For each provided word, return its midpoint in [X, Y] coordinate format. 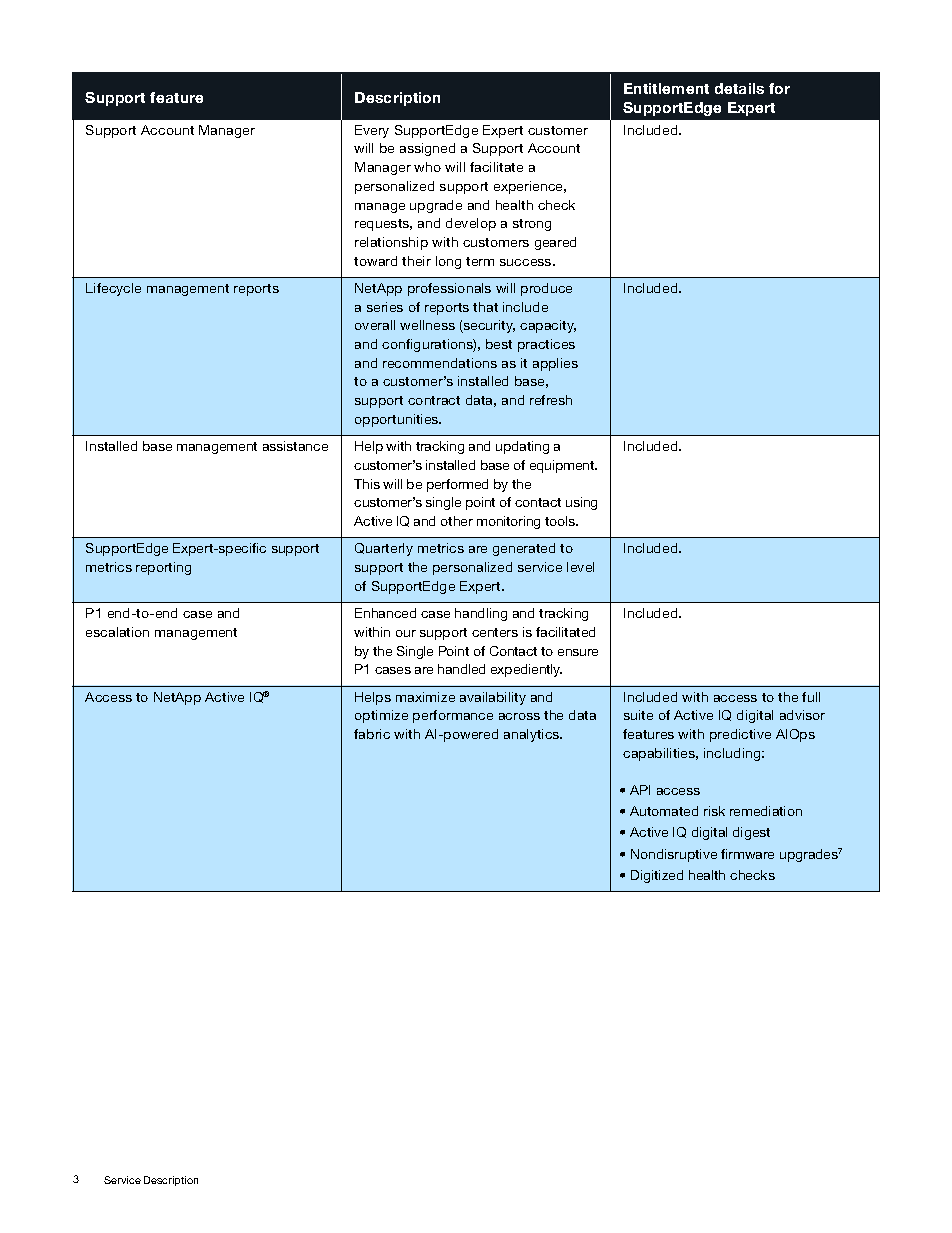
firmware [747, 854]
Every [372, 131]
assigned [427, 149]
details [739, 88]
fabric [372, 734]
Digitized [657, 876]
